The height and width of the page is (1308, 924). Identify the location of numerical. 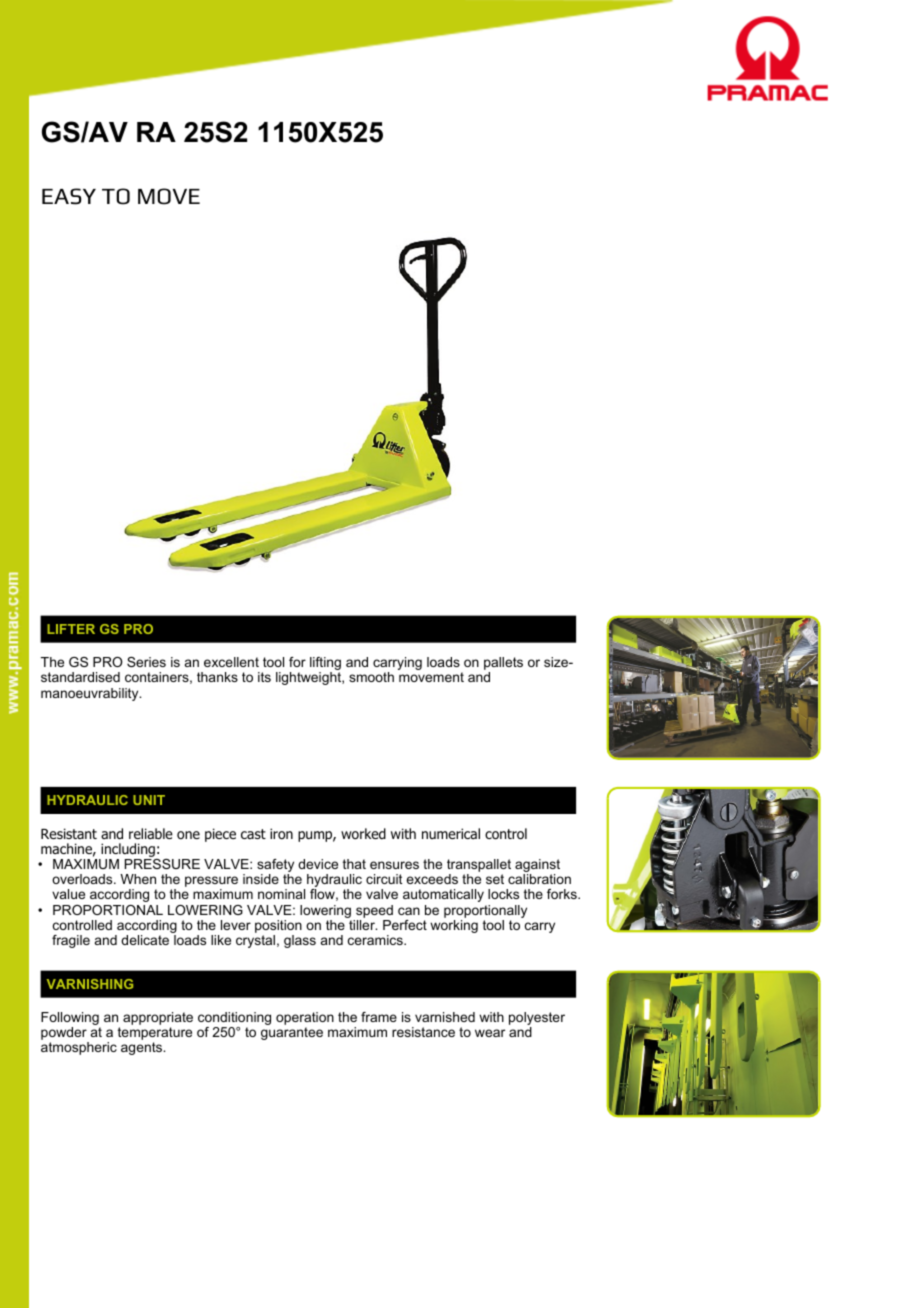
(451, 833).
